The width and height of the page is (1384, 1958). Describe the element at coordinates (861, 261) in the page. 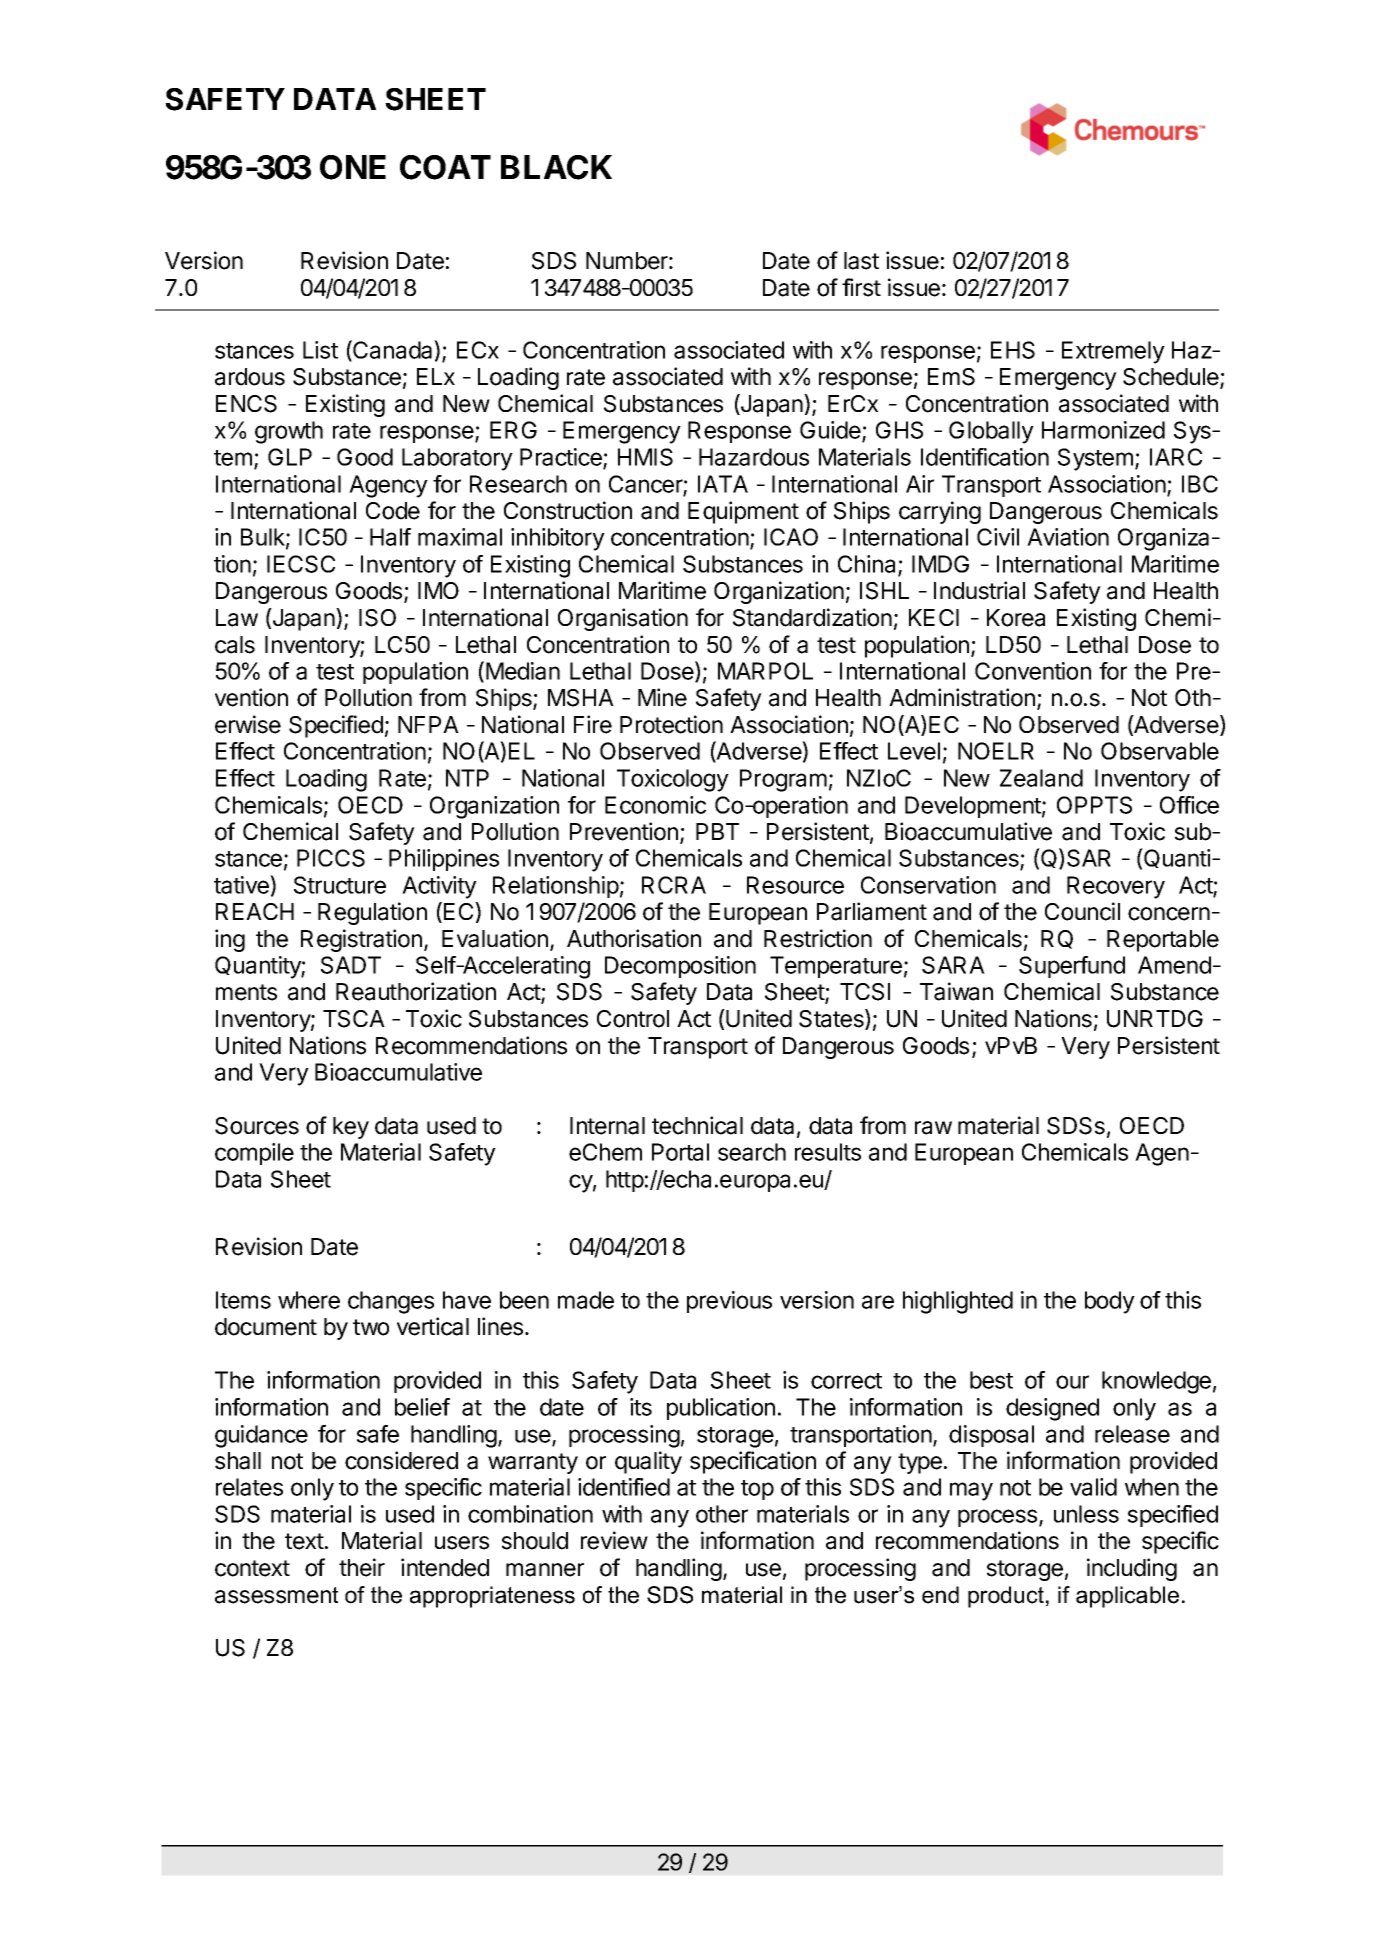

I see `last` at that location.
